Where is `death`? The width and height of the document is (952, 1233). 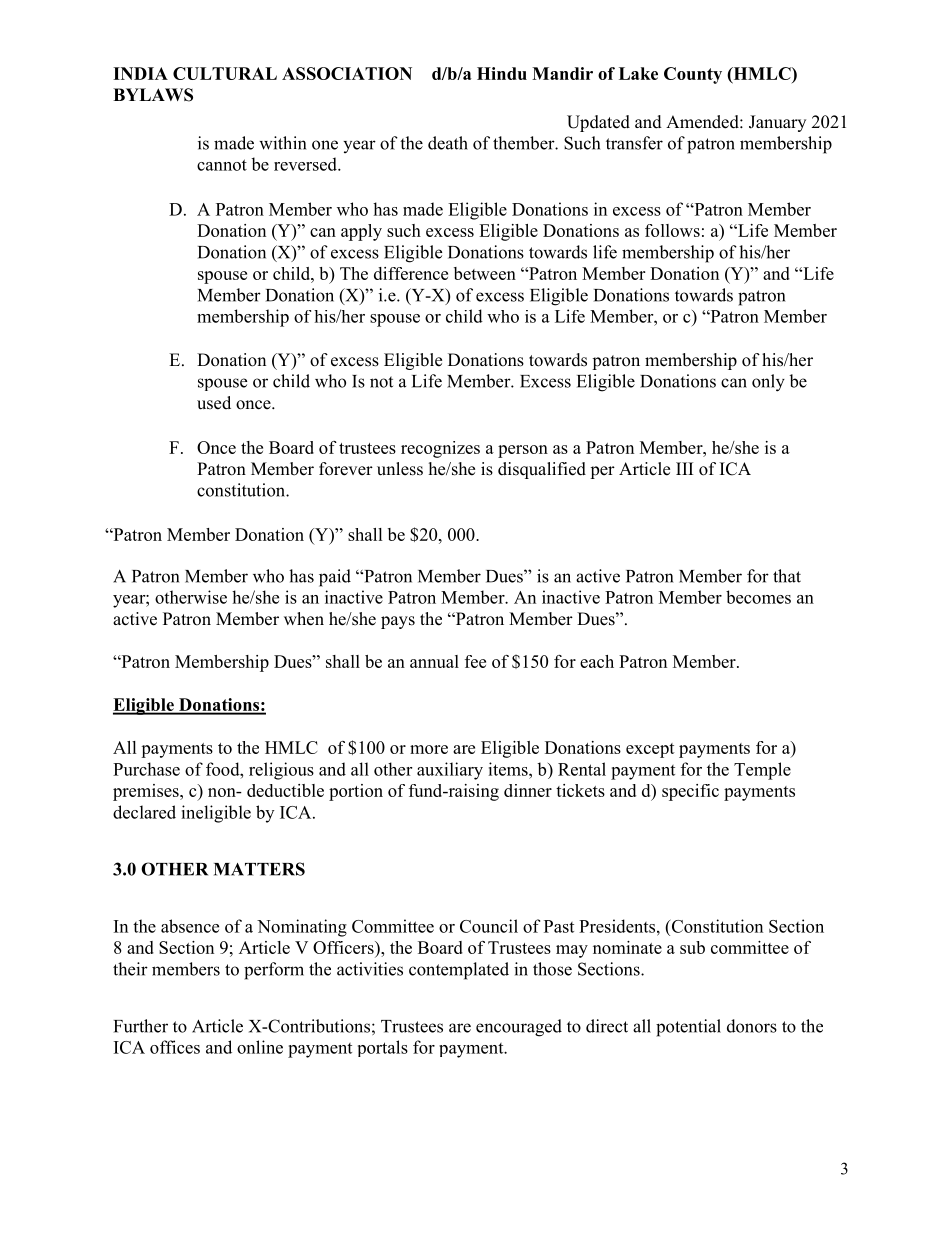 death is located at coordinates (448, 143).
